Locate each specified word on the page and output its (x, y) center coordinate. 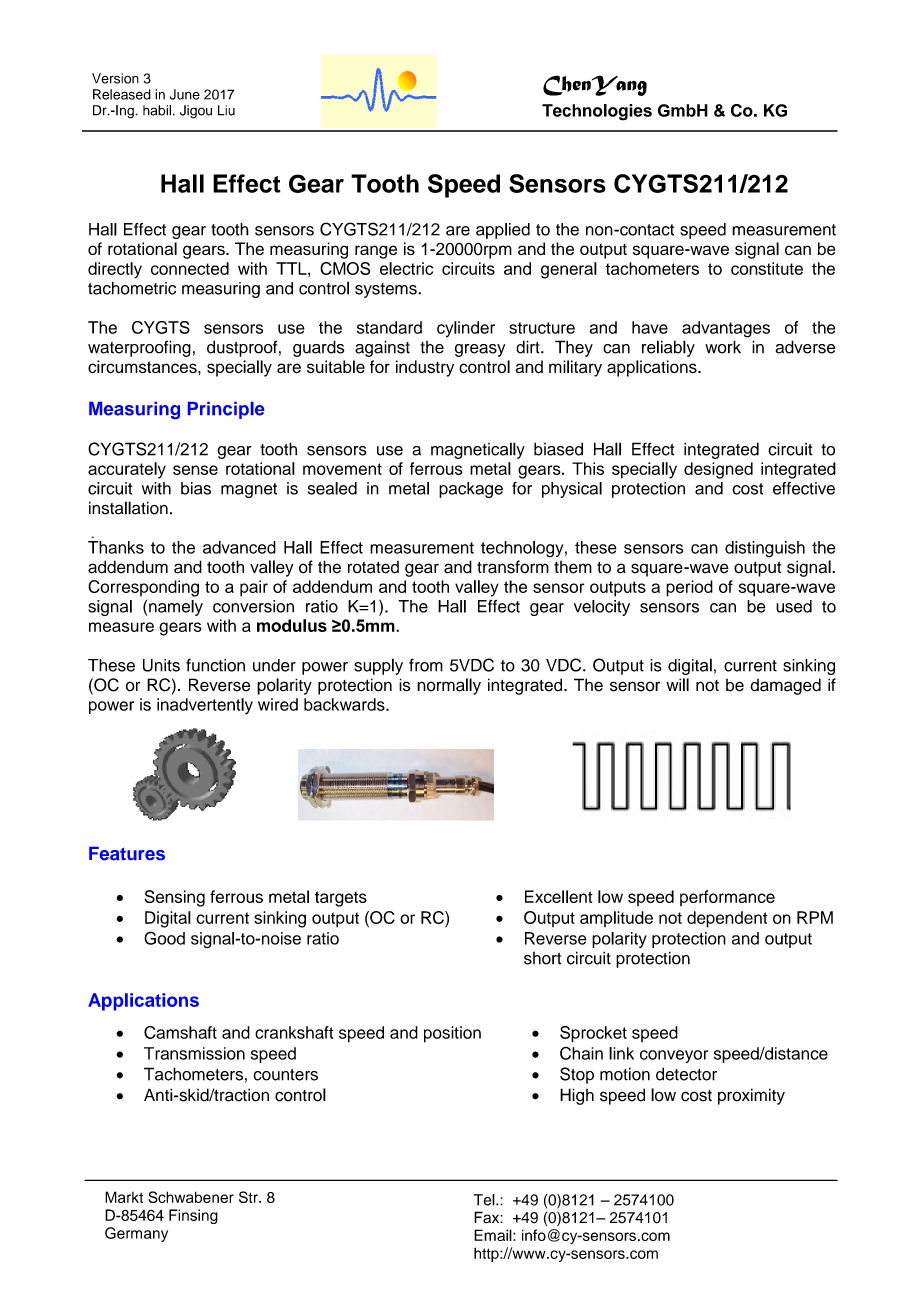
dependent (727, 919)
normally (449, 686)
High (577, 1096)
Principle (226, 410)
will (677, 684)
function (215, 665)
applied (503, 231)
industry (425, 368)
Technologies (597, 112)
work (723, 347)
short (542, 958)
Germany (136, 1234)
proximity (751, 1096)
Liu (226, 110)
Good (164, 938)
